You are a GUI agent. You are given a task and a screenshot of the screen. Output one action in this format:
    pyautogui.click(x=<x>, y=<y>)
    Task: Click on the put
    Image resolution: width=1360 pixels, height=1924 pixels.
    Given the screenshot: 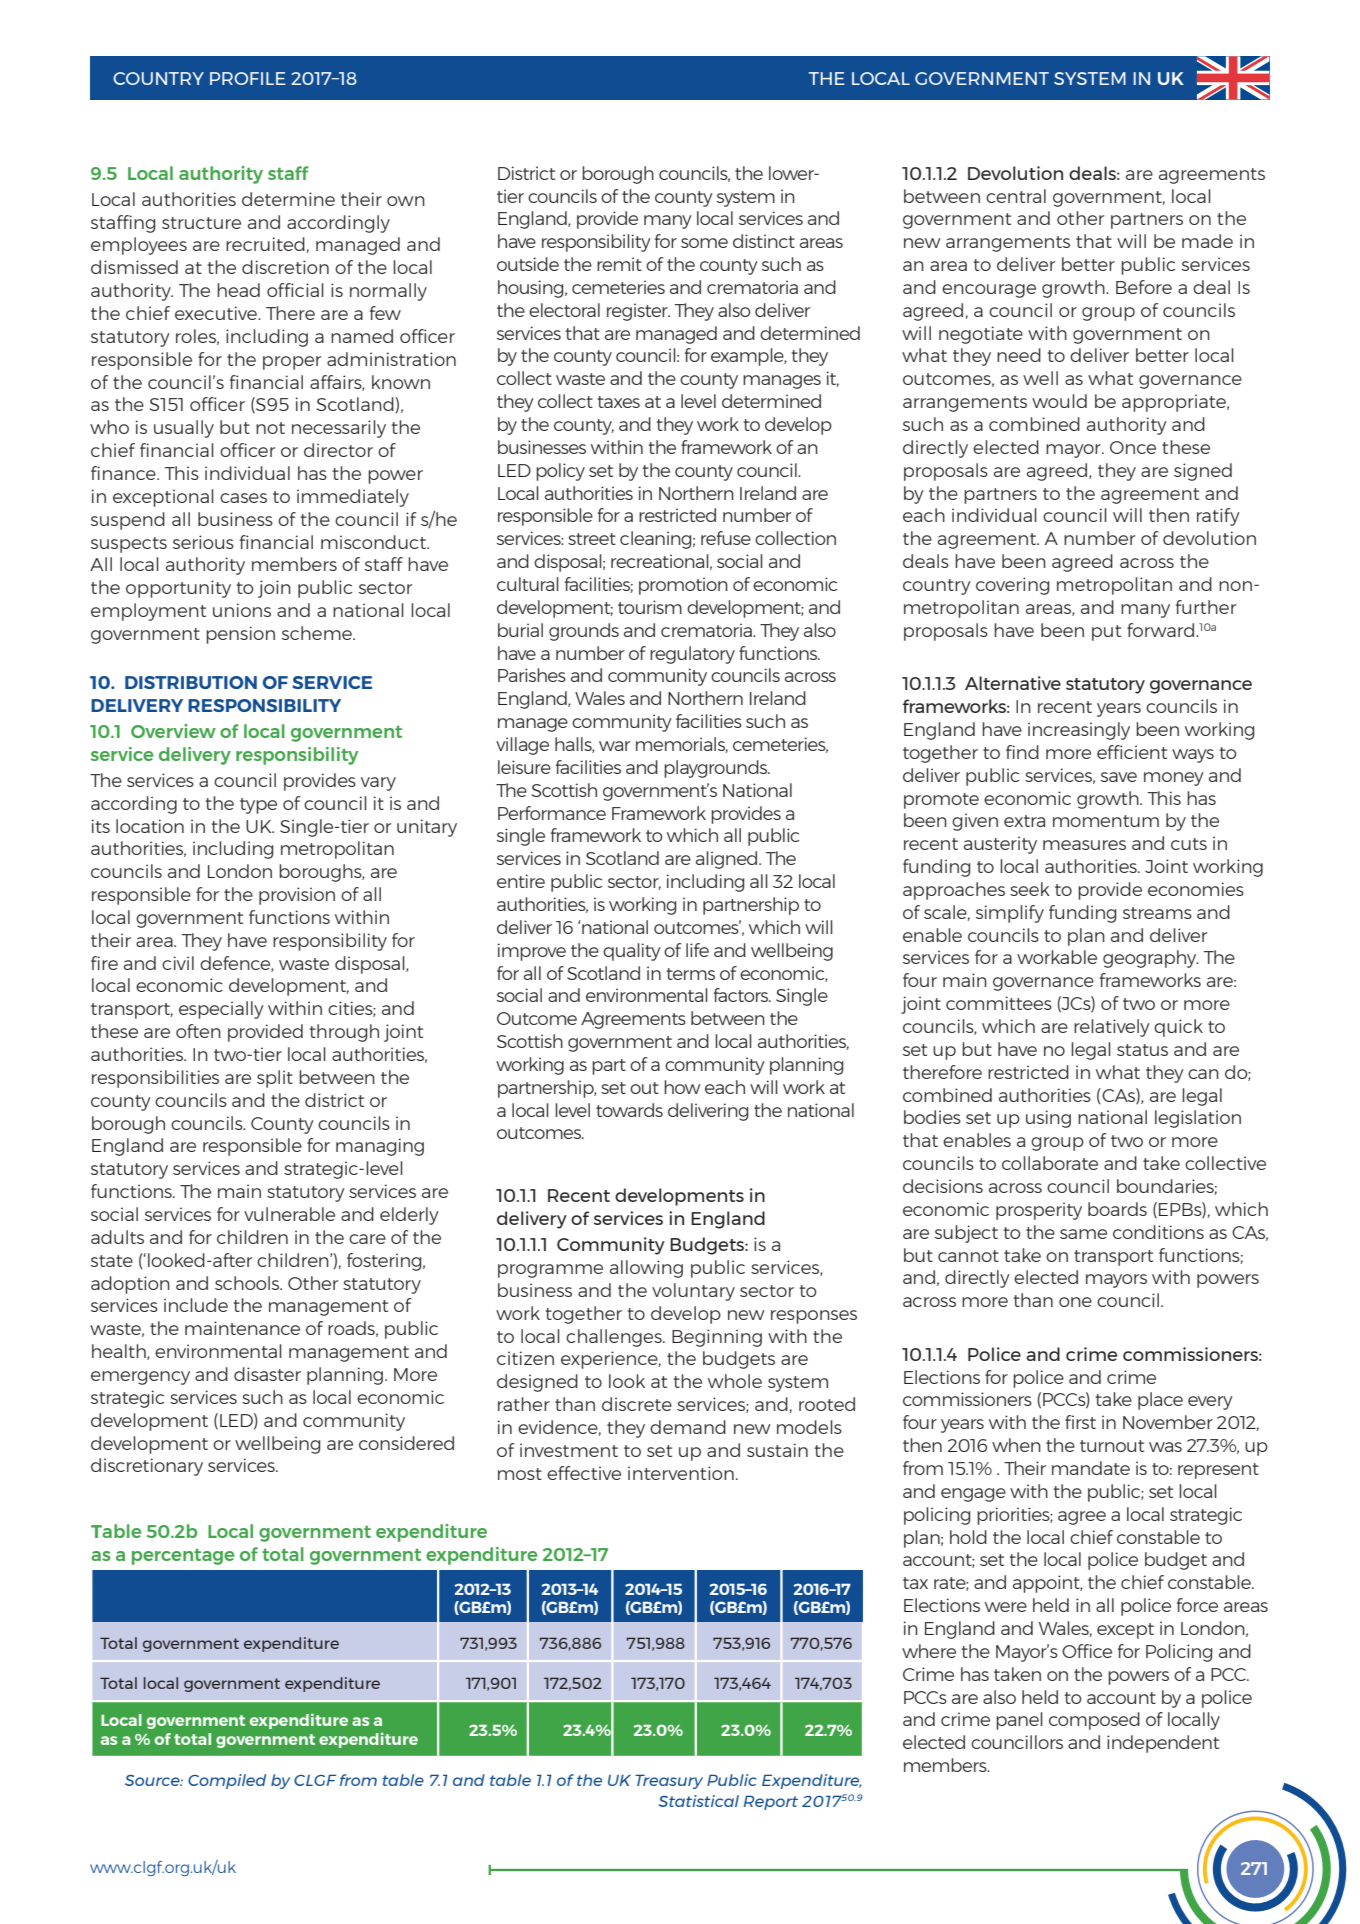 What is the action you would take?
    pyautogui.click(x=1106, y=633)
